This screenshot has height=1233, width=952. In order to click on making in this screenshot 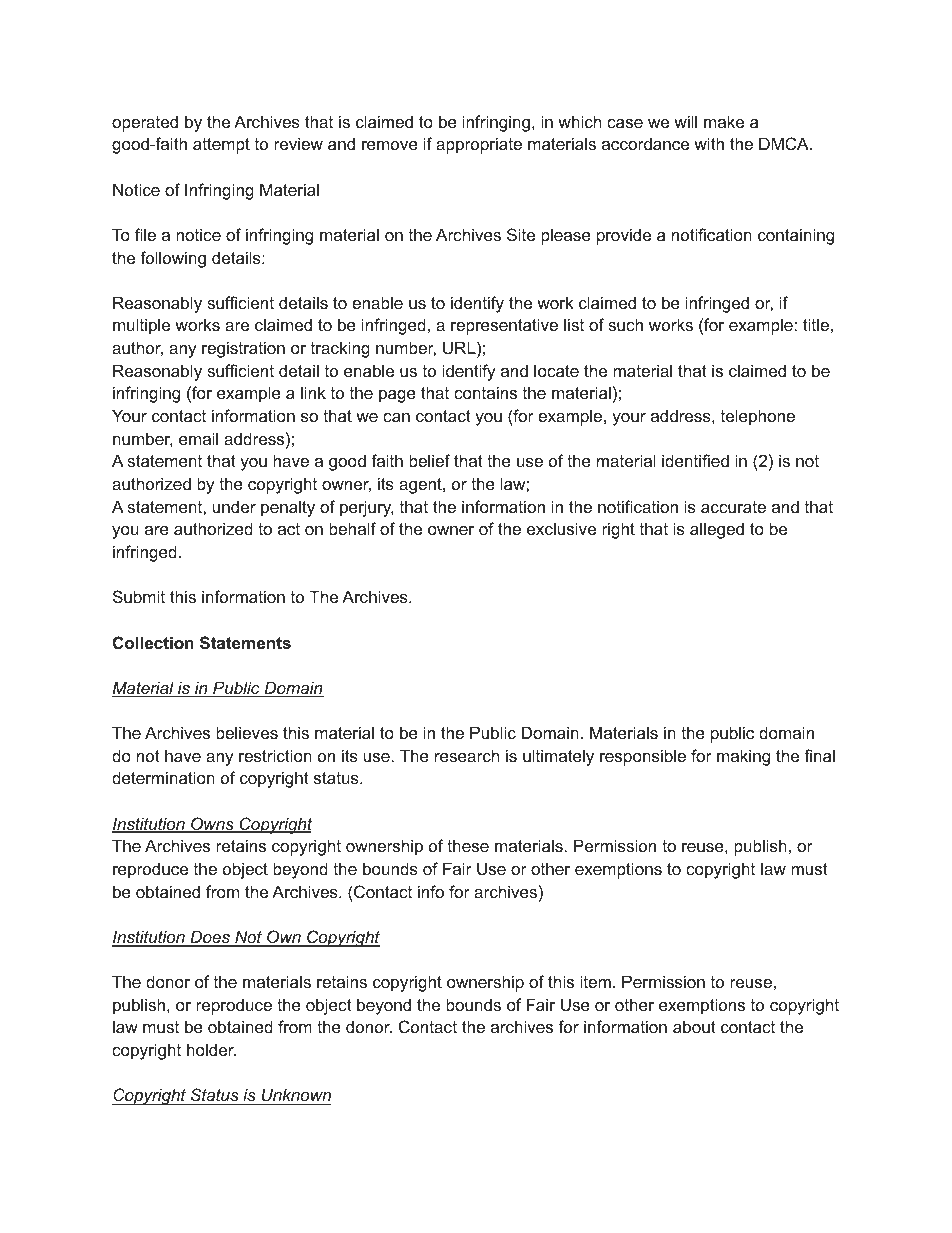, I will do `click(743, 757)`.
